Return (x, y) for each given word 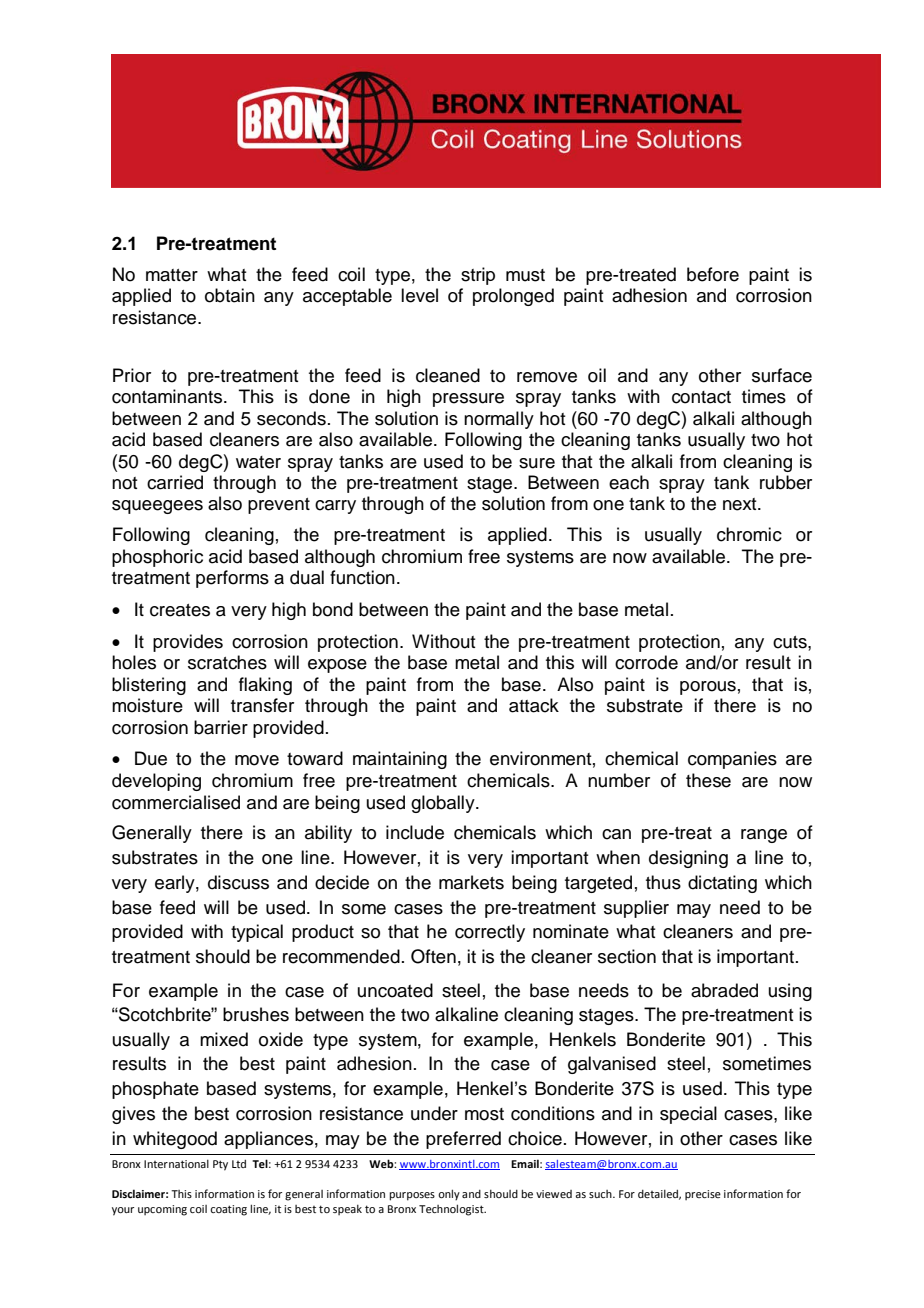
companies (732, 760)
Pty (220, 1165)
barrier (221, 727)
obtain (230, 295)
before (713, 274)
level (419, 295)
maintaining (400, 760)
